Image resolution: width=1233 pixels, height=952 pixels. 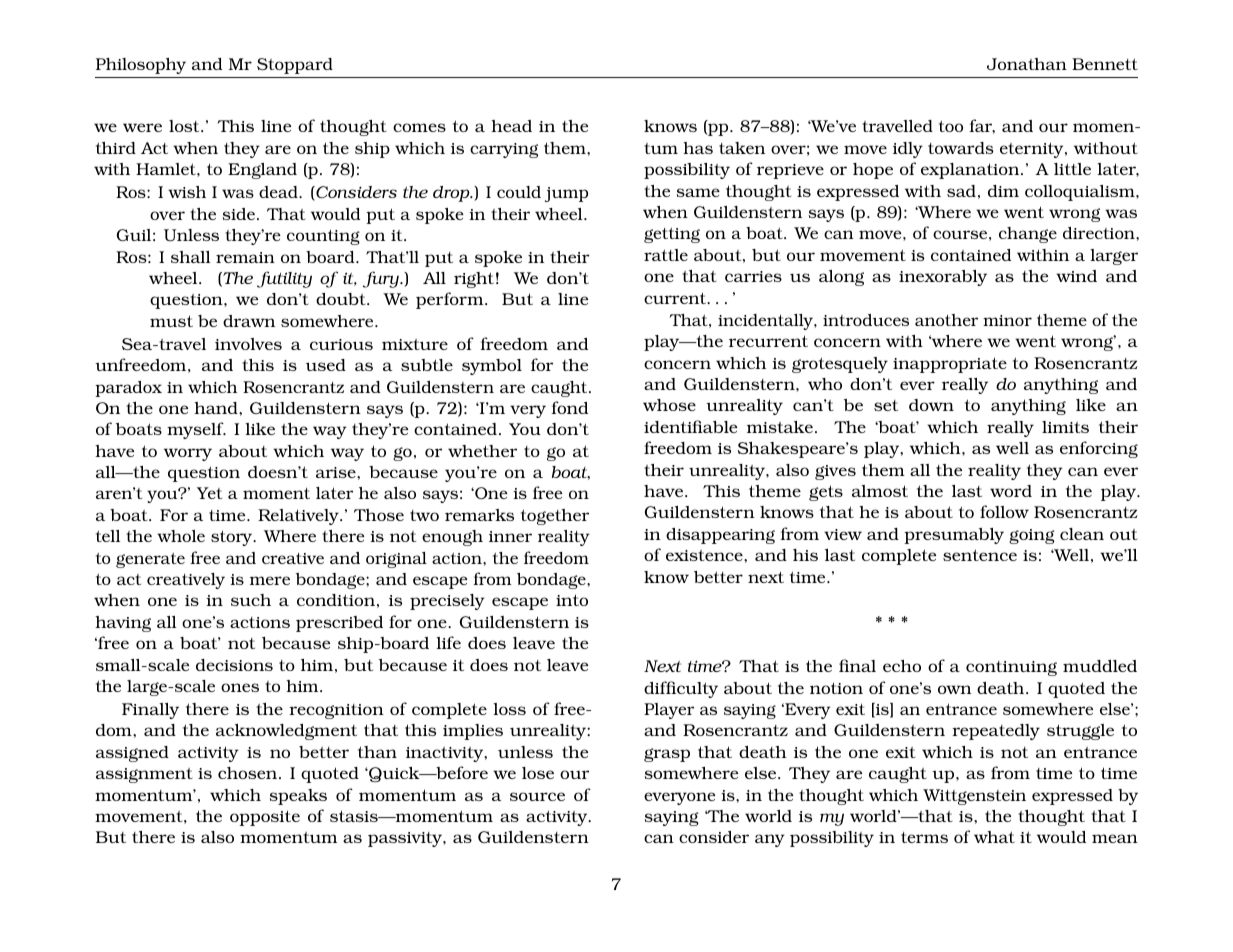 I want to click on opposite, so click(x=265, y=818).
